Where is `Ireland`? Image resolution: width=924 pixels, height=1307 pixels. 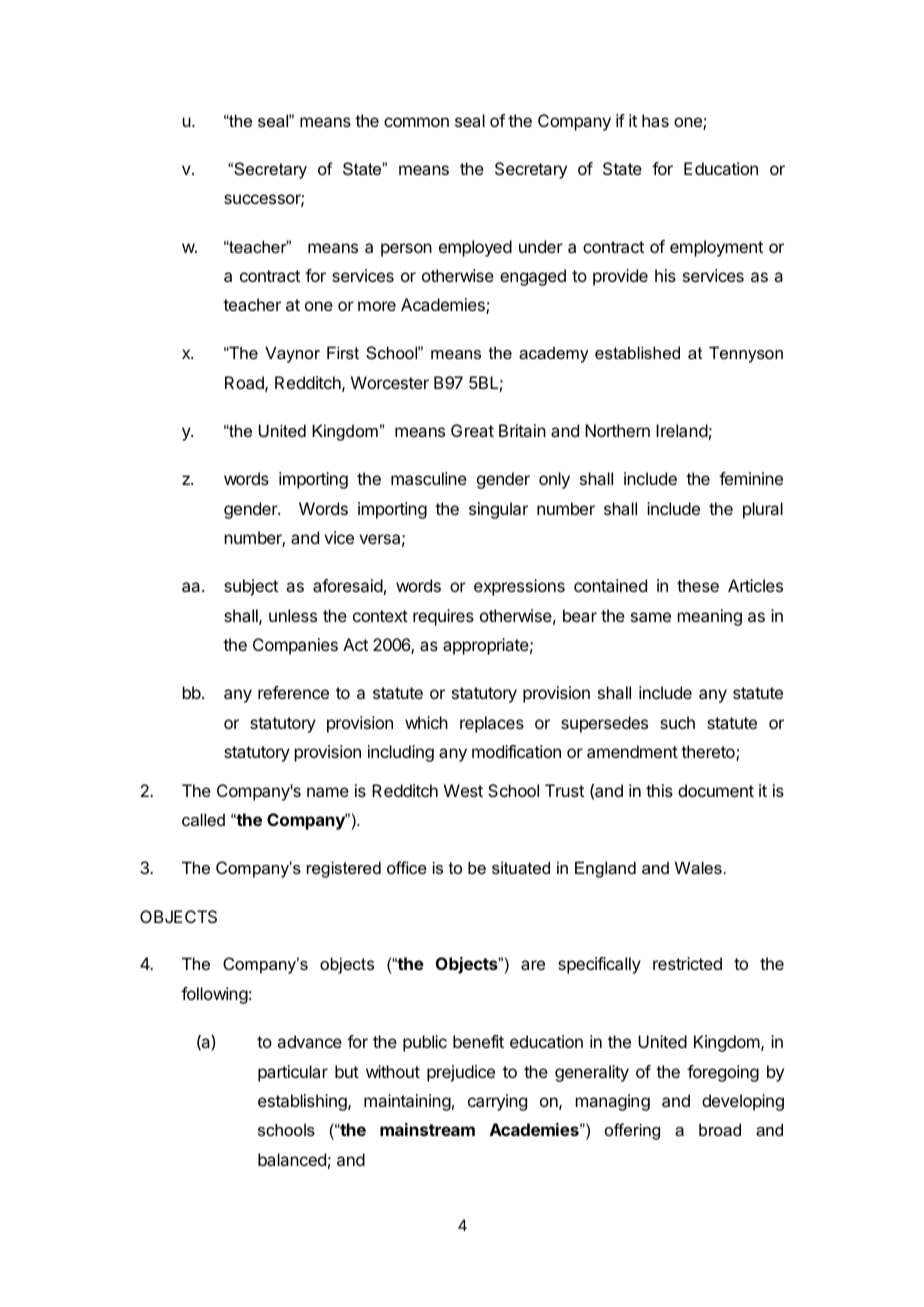 Ireland is located at coordinates (682, 430).
